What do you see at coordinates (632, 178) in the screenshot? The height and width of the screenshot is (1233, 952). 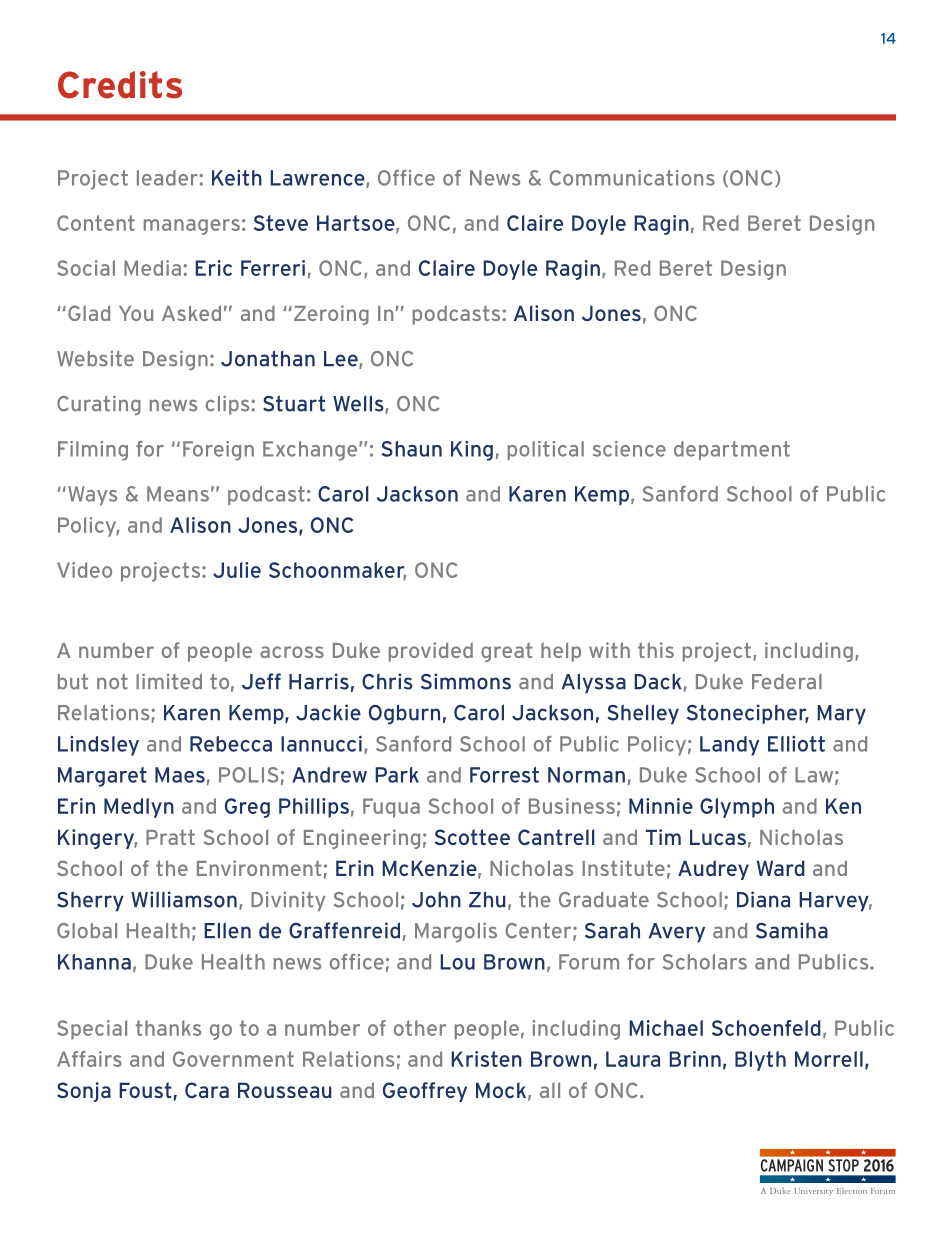 I see `Communications` at bounding box center [632, 178].
